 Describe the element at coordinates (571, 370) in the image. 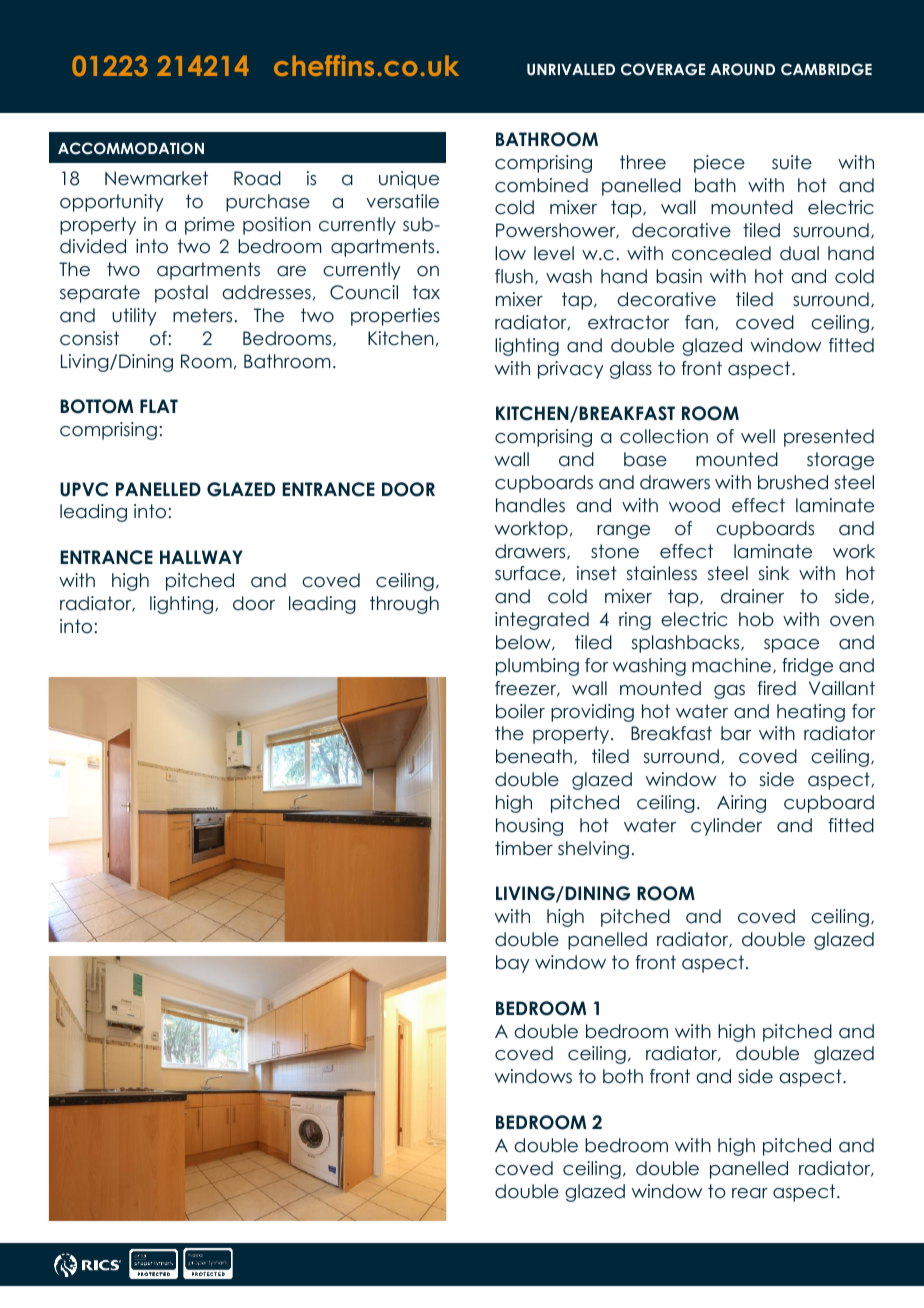

I see `privacy` at that location.
